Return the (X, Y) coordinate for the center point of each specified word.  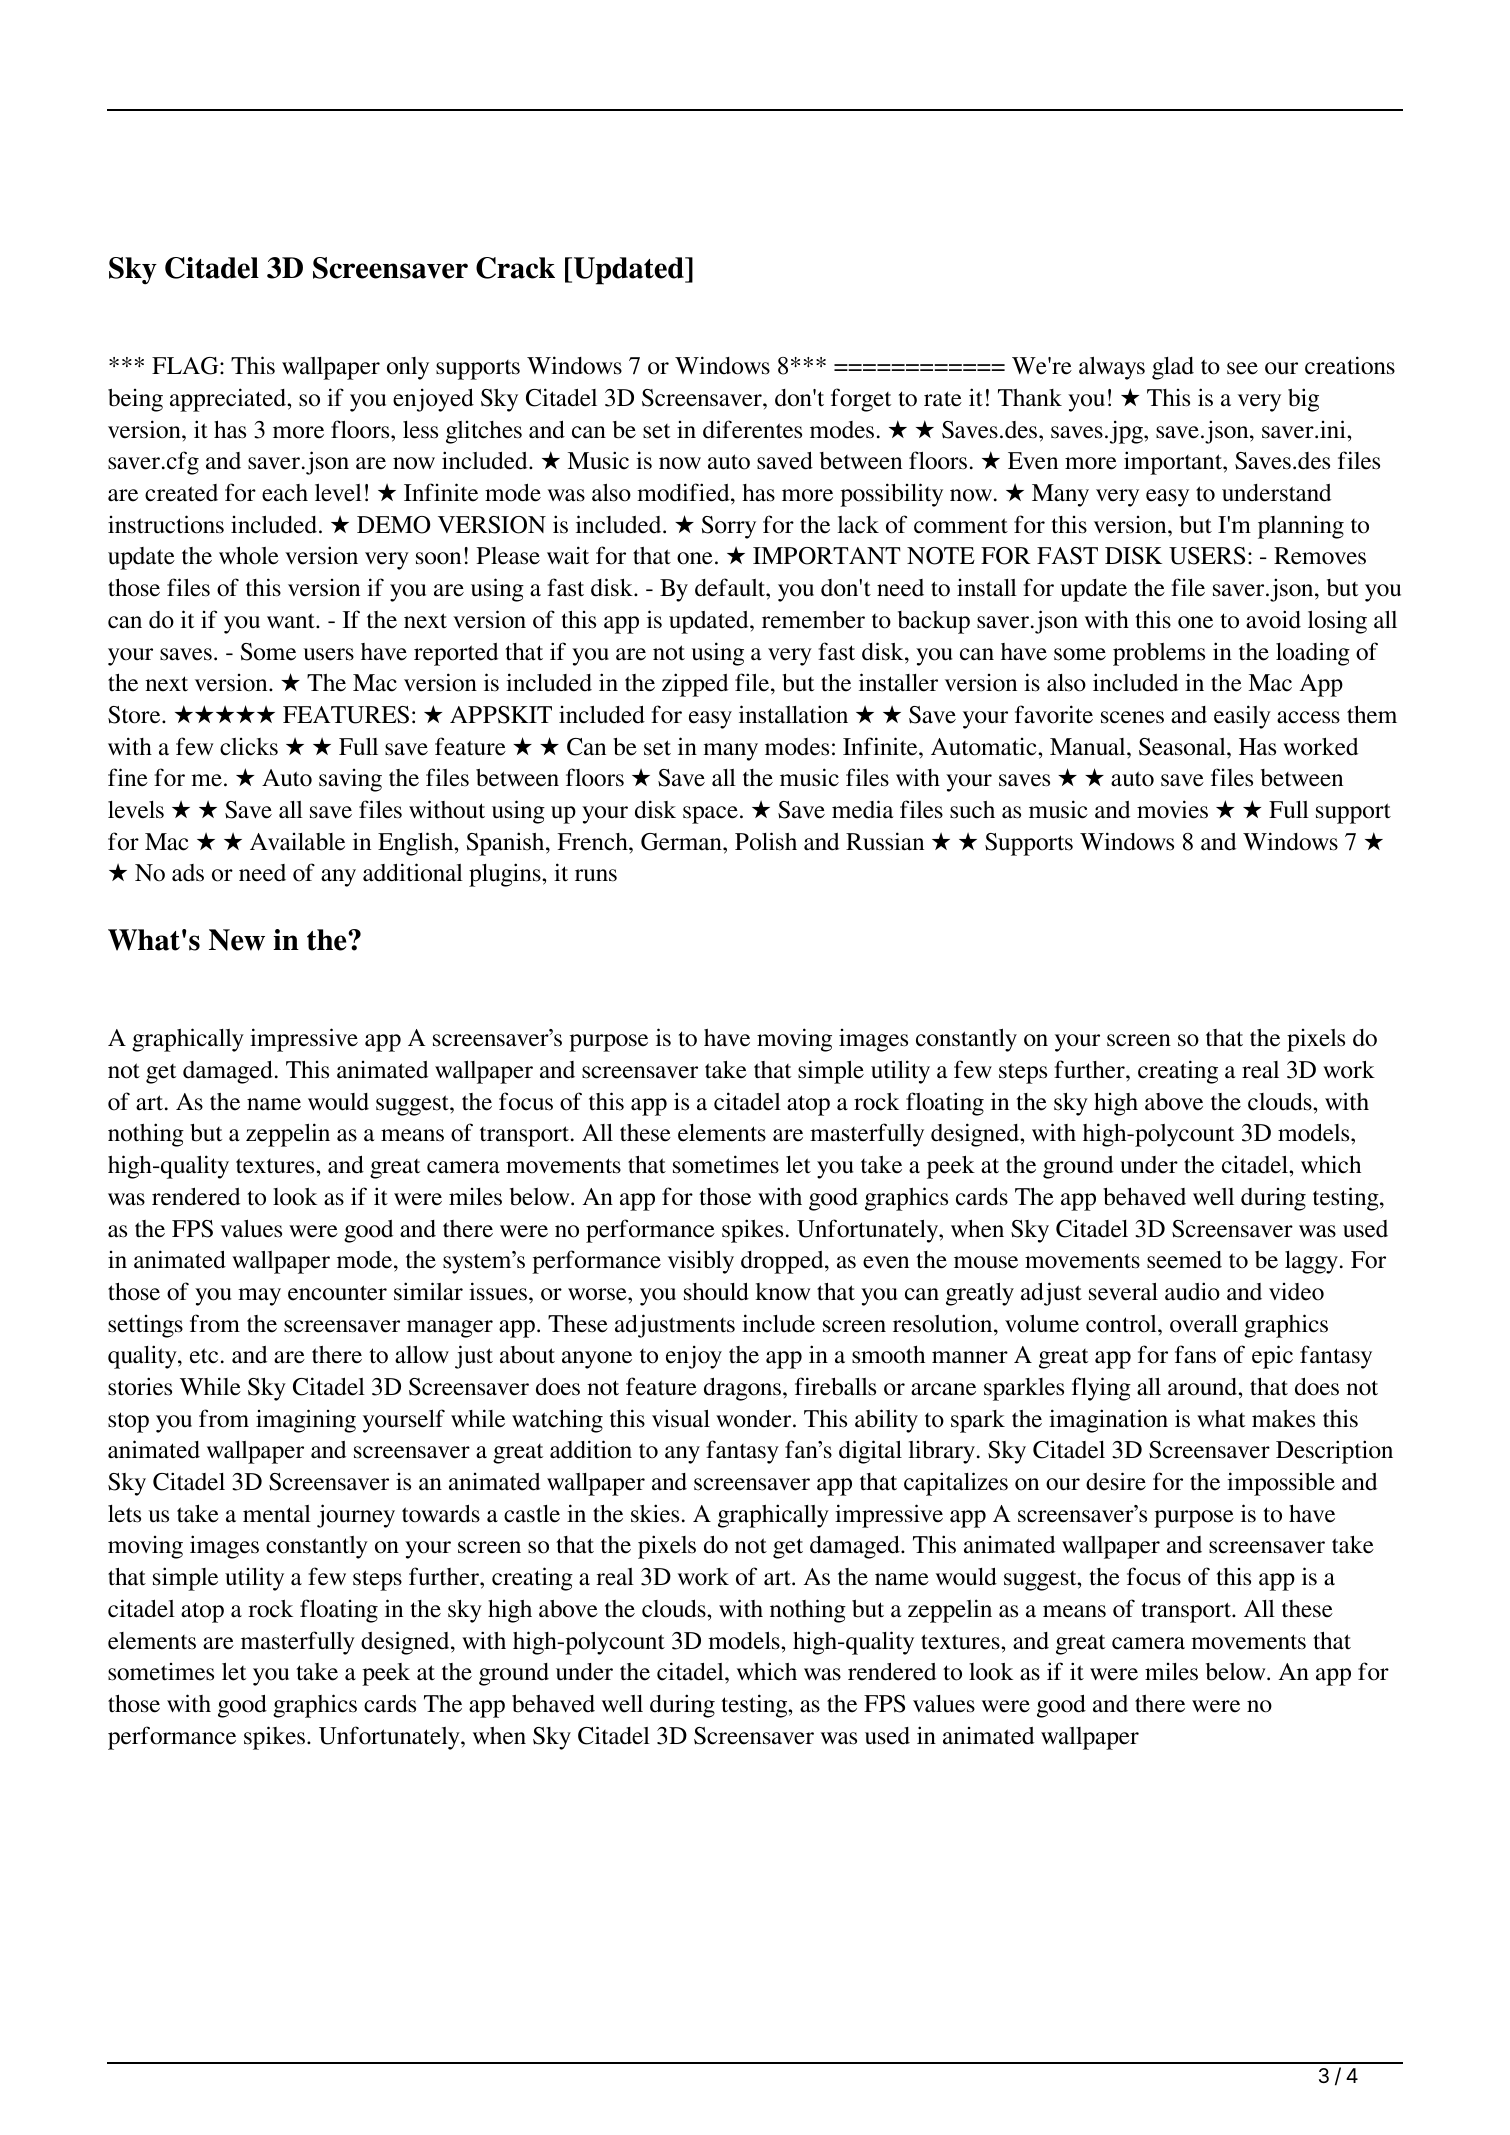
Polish (766, 841)
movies (1172, 809)
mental (277, 1514)
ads (188, 873)
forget (861, 400)
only (408, 368)
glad (1173, 368)
